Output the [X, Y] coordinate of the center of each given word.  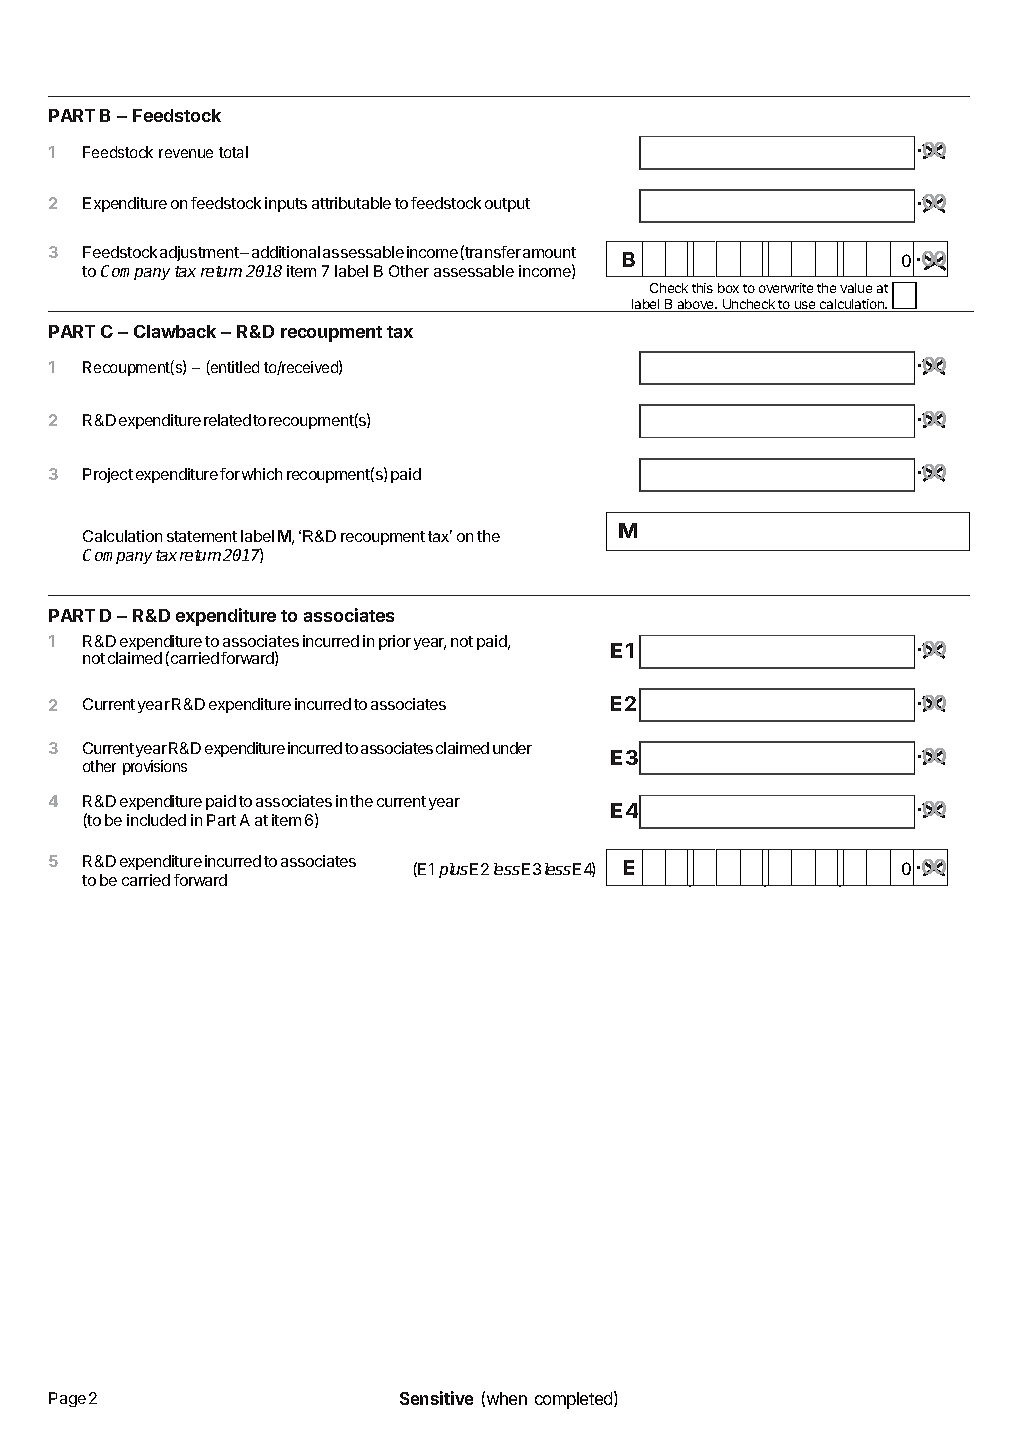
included [156, 820]
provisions [155, 767]
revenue [186, 153]
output [507, 205]
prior [395, 642]
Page [67, 1399]
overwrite [786, 288]
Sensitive [436, 1398]
